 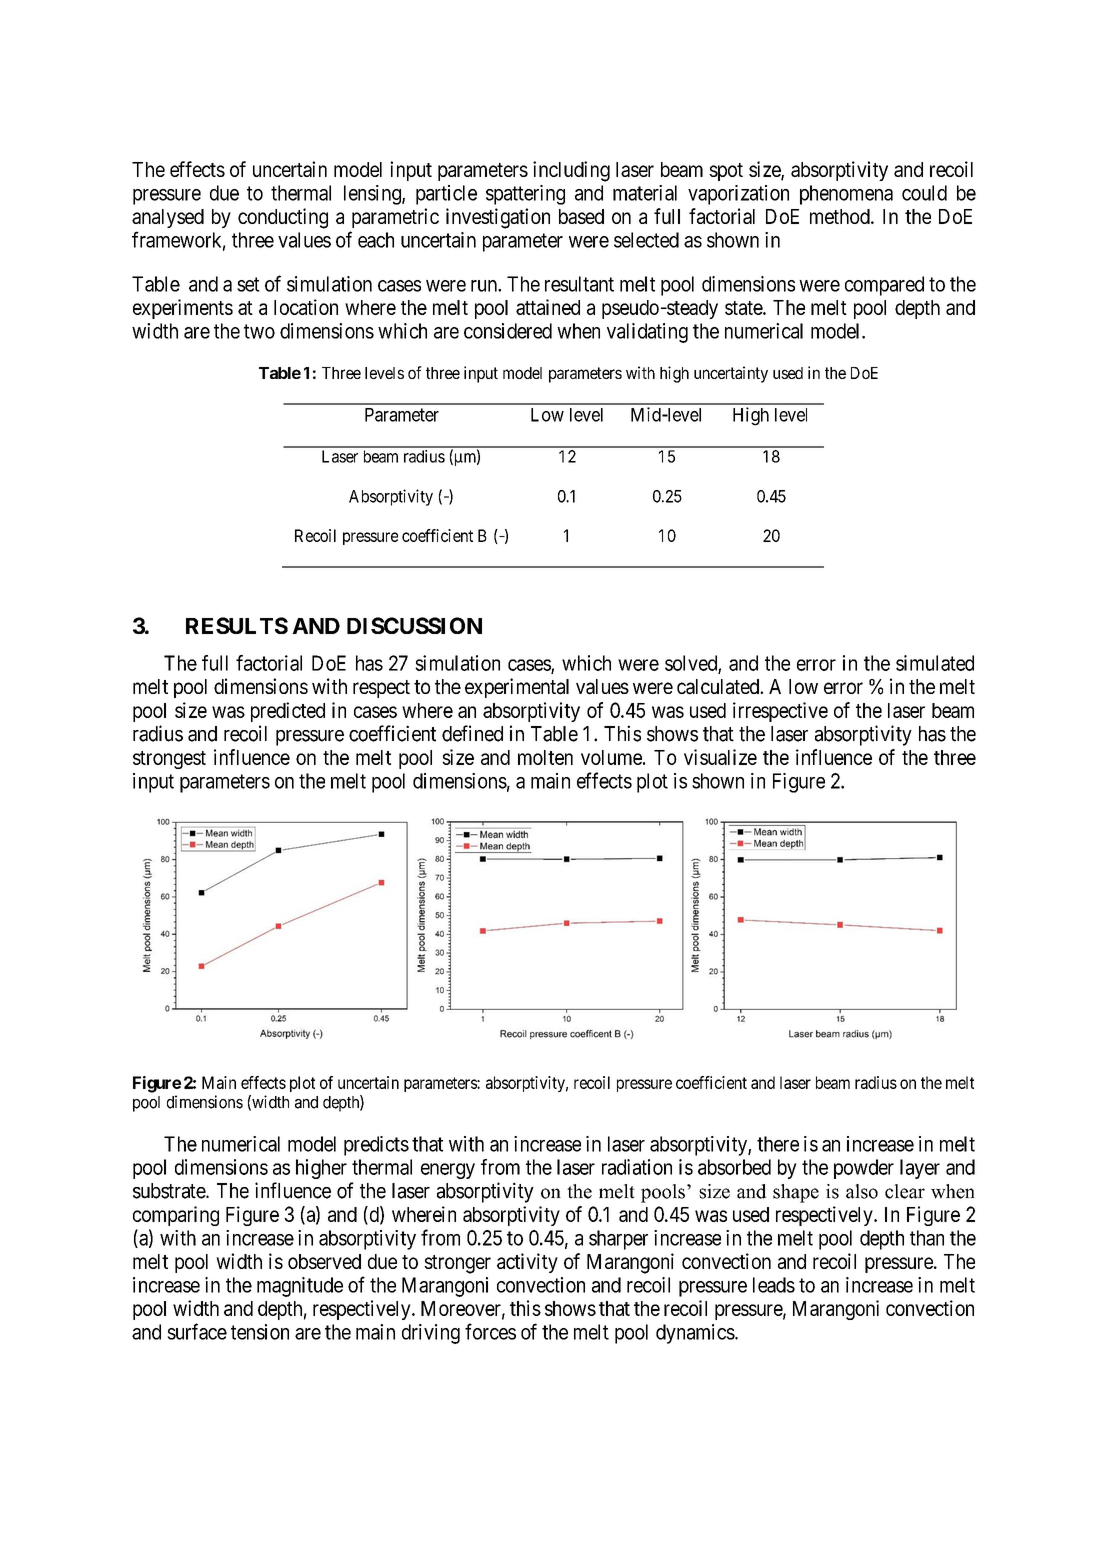 I want to click on compared, so click(x=884, y=286).
